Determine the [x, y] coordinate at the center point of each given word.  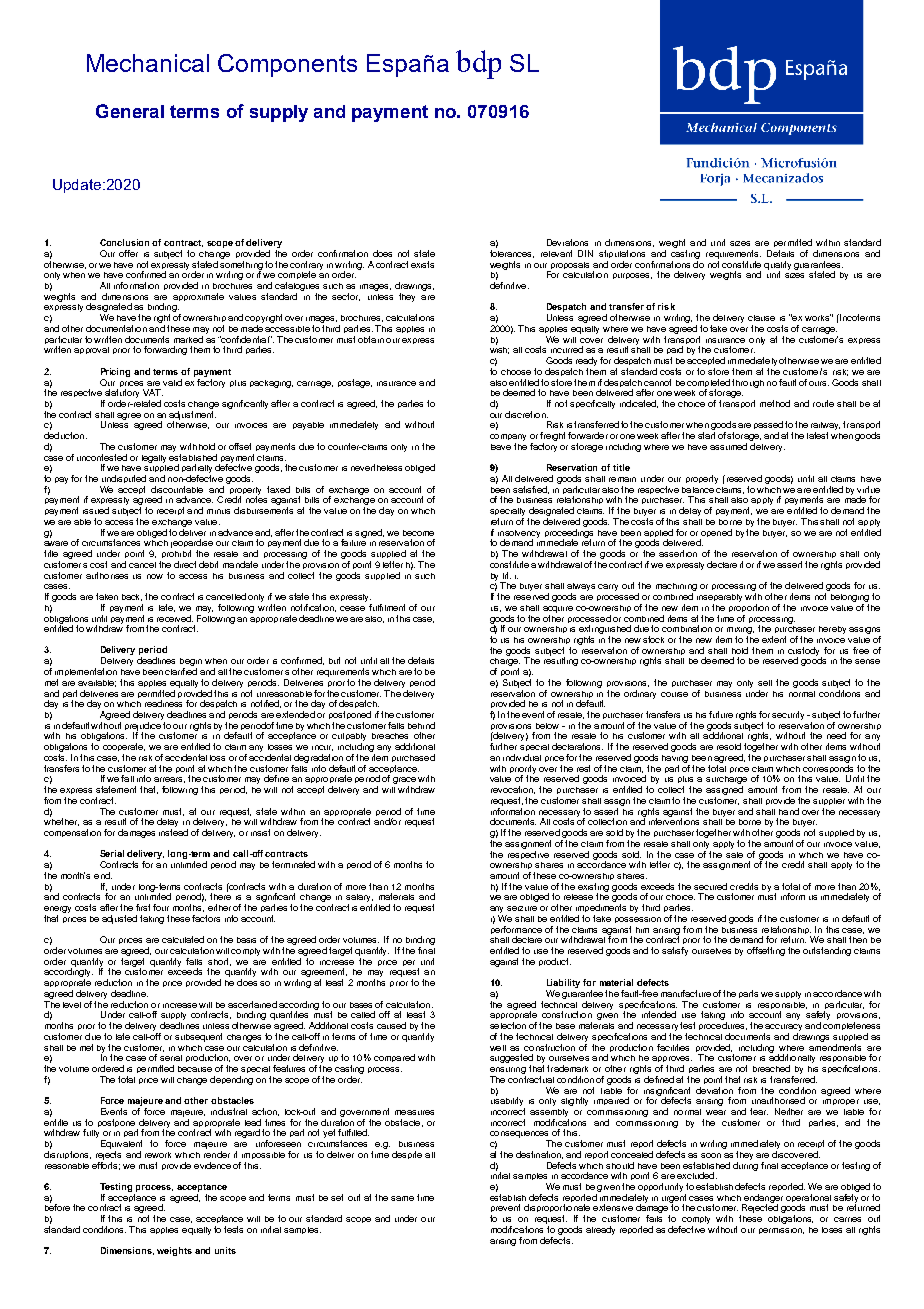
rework [158, 1155]
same [402, 1198]
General [130, 111]
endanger [762, 1199]
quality [777, 266]
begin [191, 663]
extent [774, 639]
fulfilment [387, 607]
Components [287, 65]
